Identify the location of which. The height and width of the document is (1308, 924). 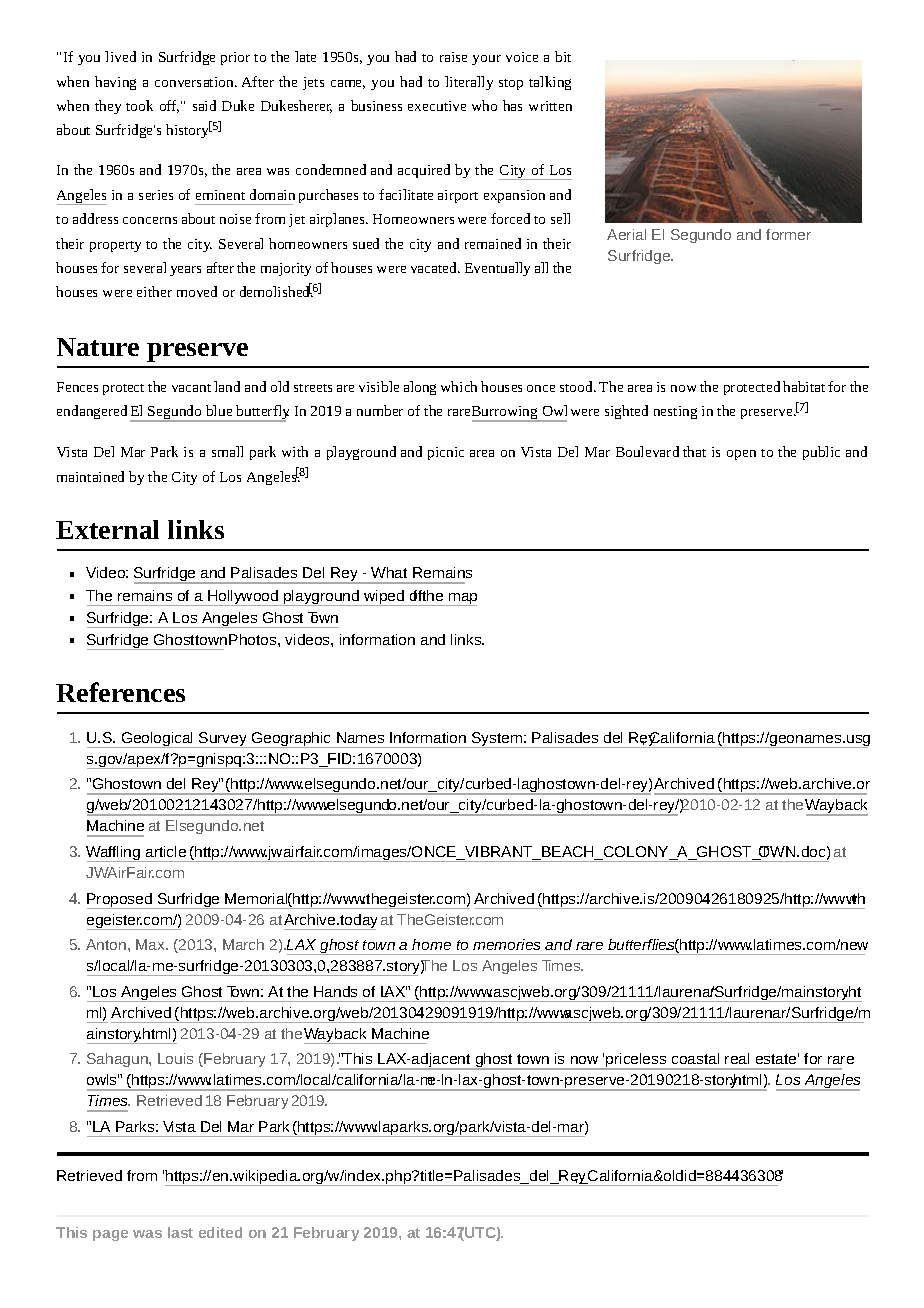
(459, 386).
